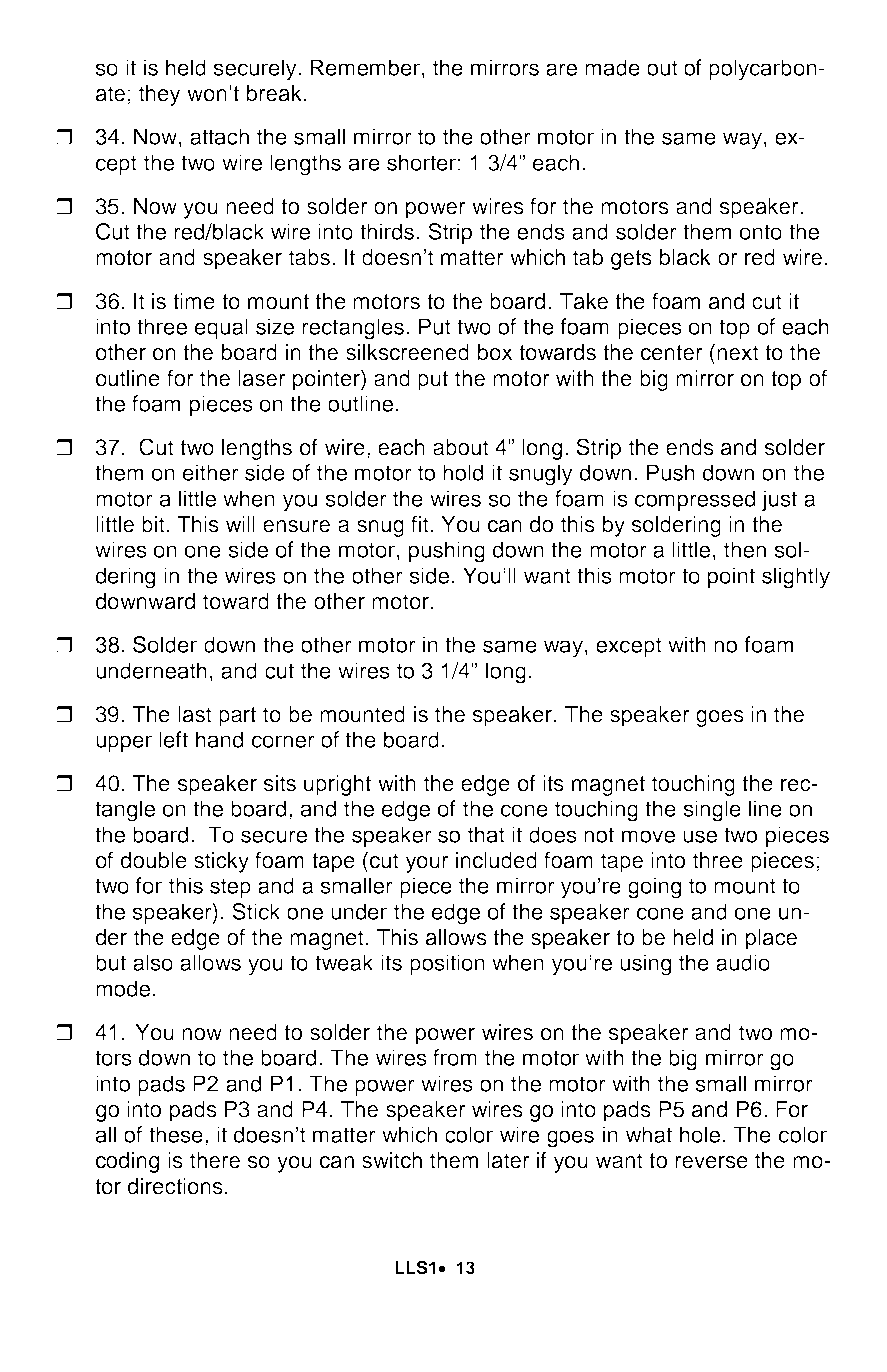 The image size is (887, 1372). I want to click on fit, so click(420, 523).
